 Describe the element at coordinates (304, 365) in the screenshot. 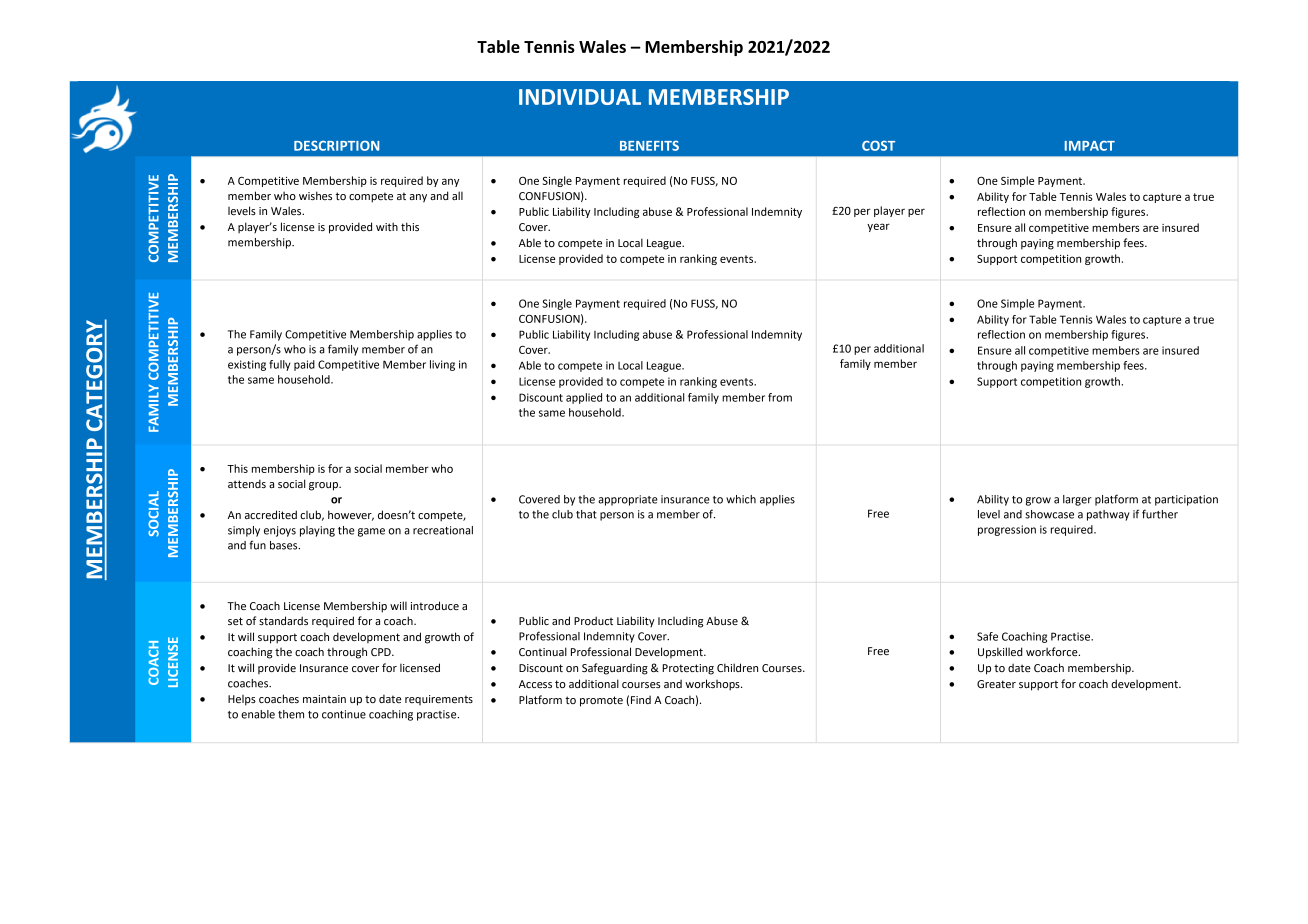

I see `paid` at that location.
